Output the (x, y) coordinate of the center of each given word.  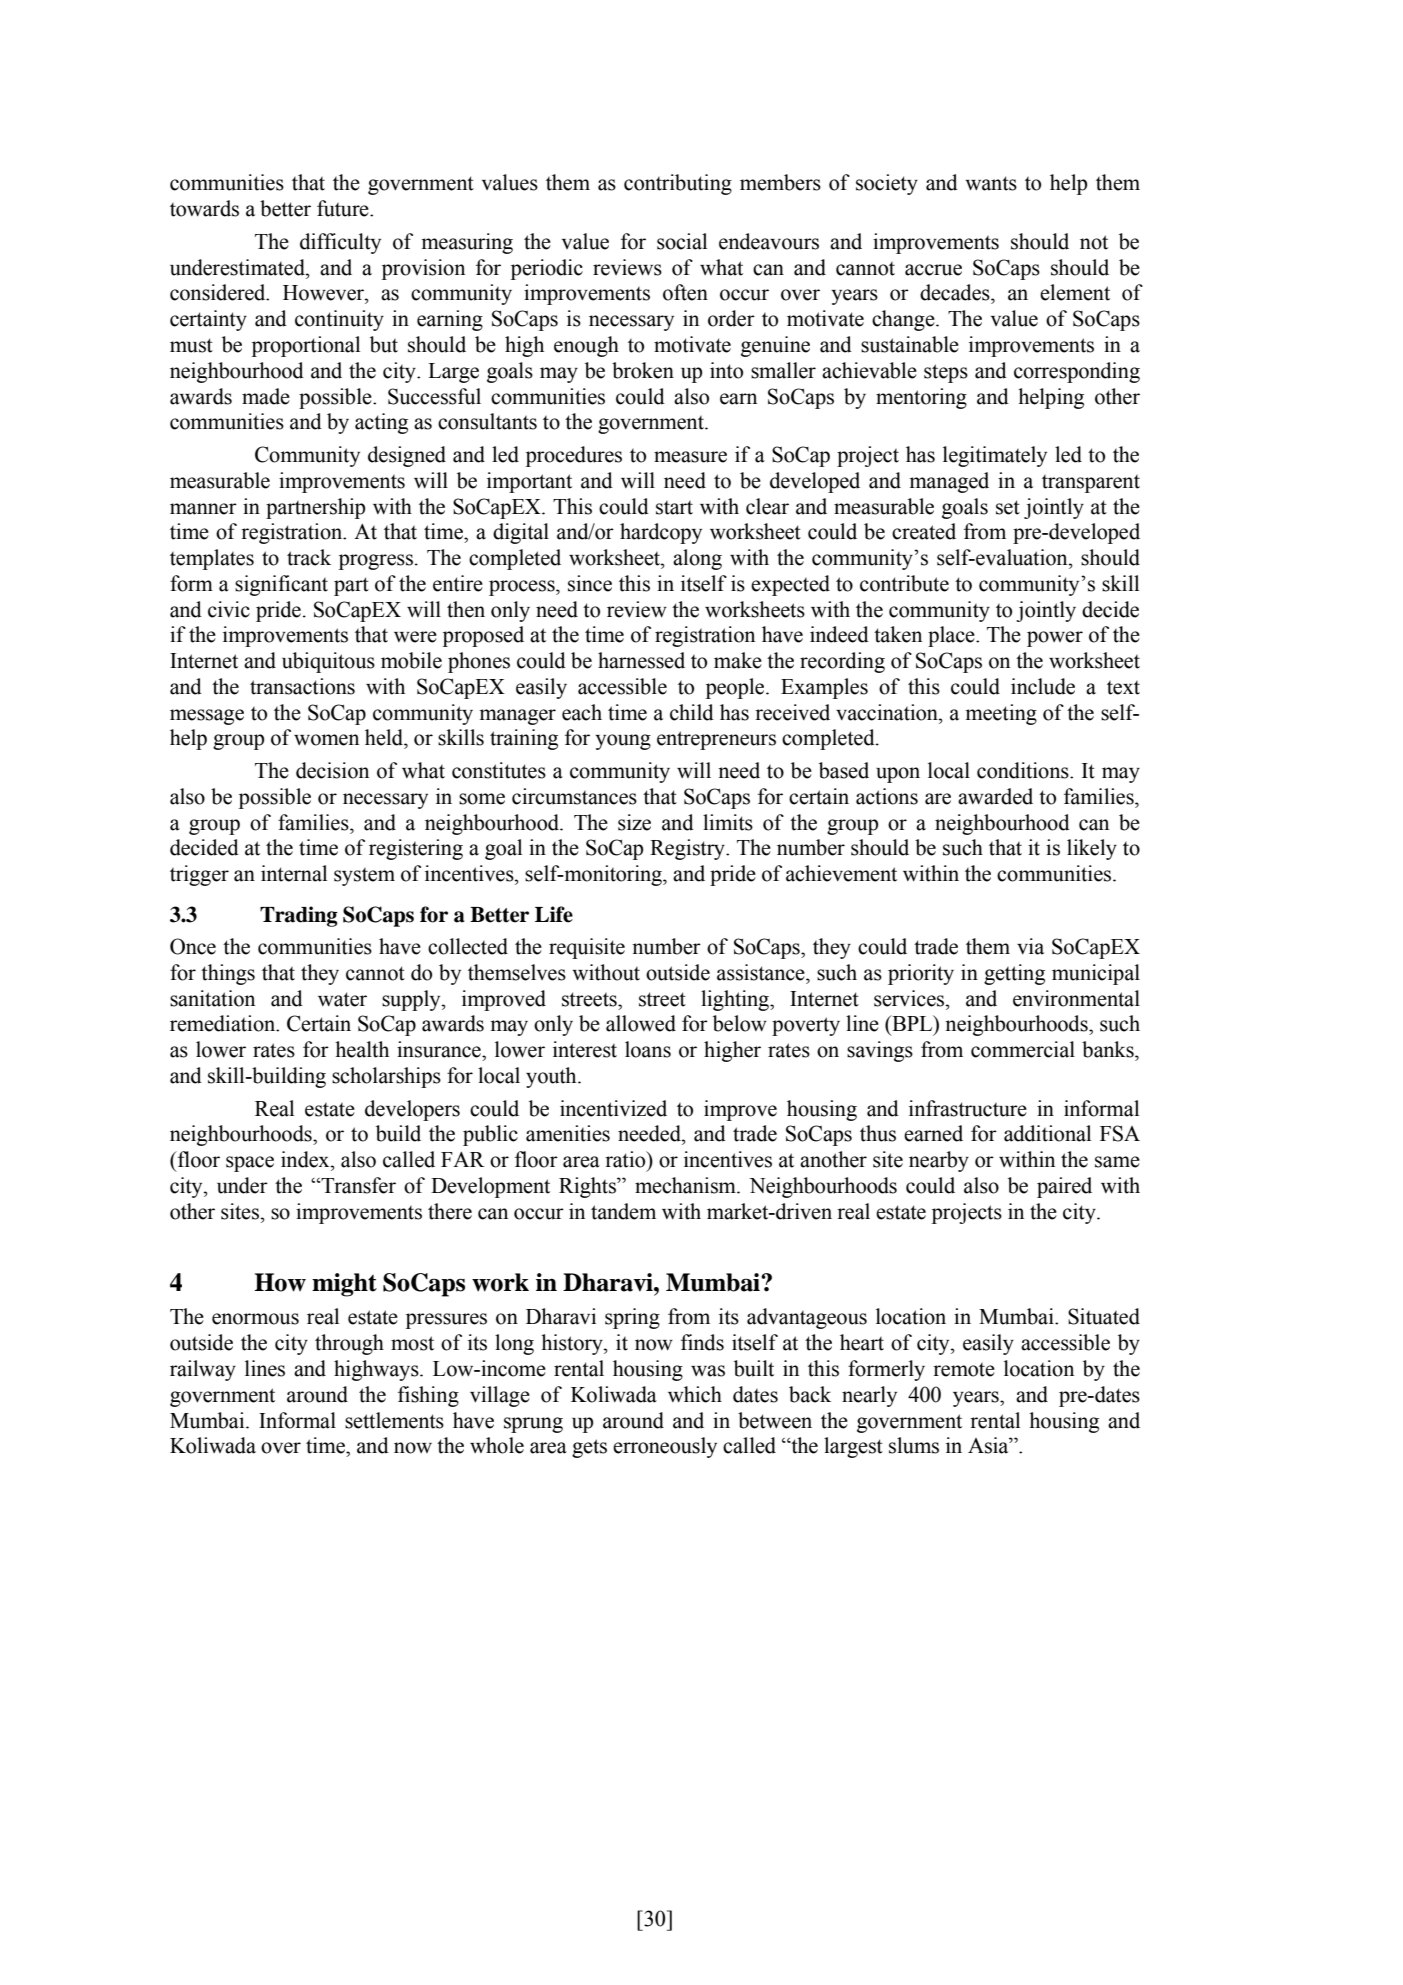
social (682, 241)
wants (991, 183)
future (344, 208)
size (634, 822)
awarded (995, 796)
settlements (394, 1420)
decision (332, 770)
